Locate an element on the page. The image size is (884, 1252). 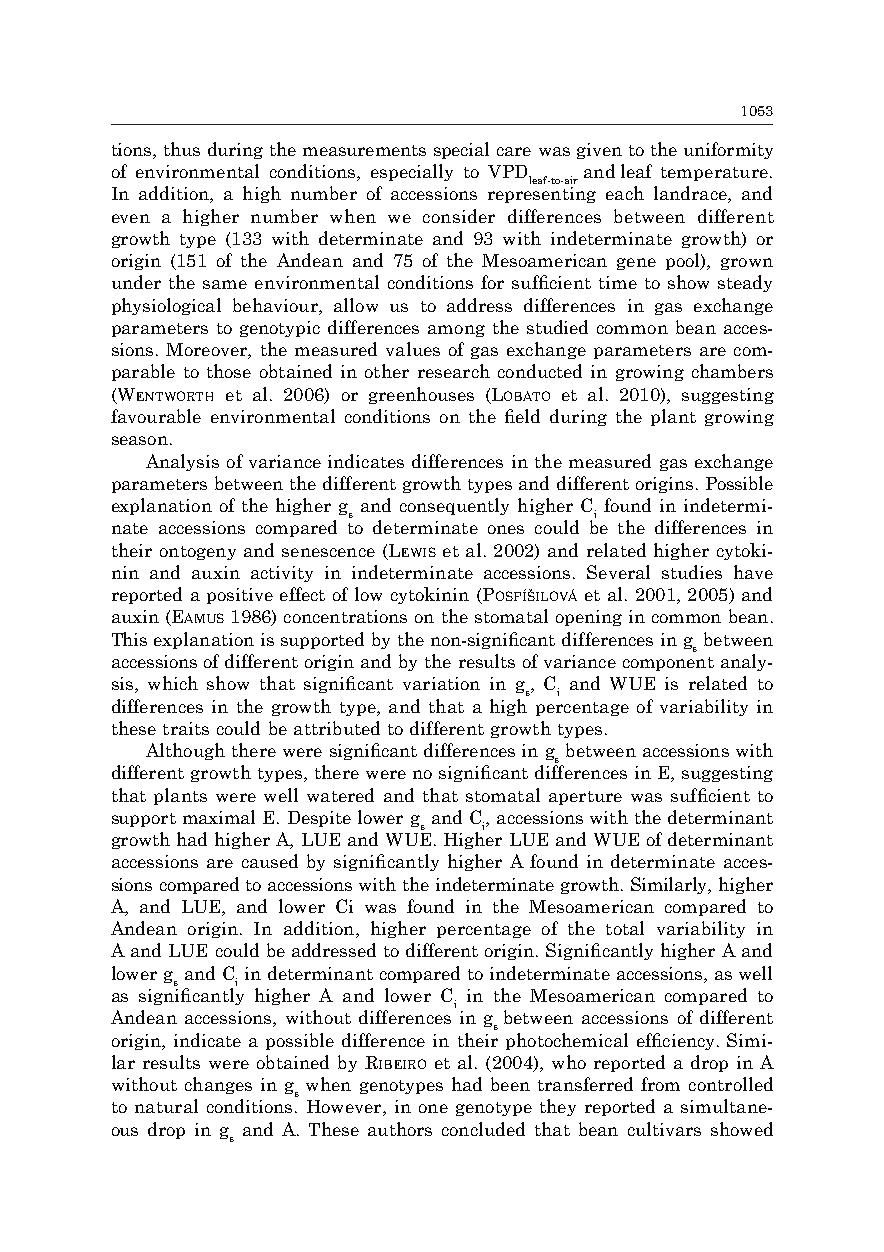
thus is located at coordinates (182, 149).
